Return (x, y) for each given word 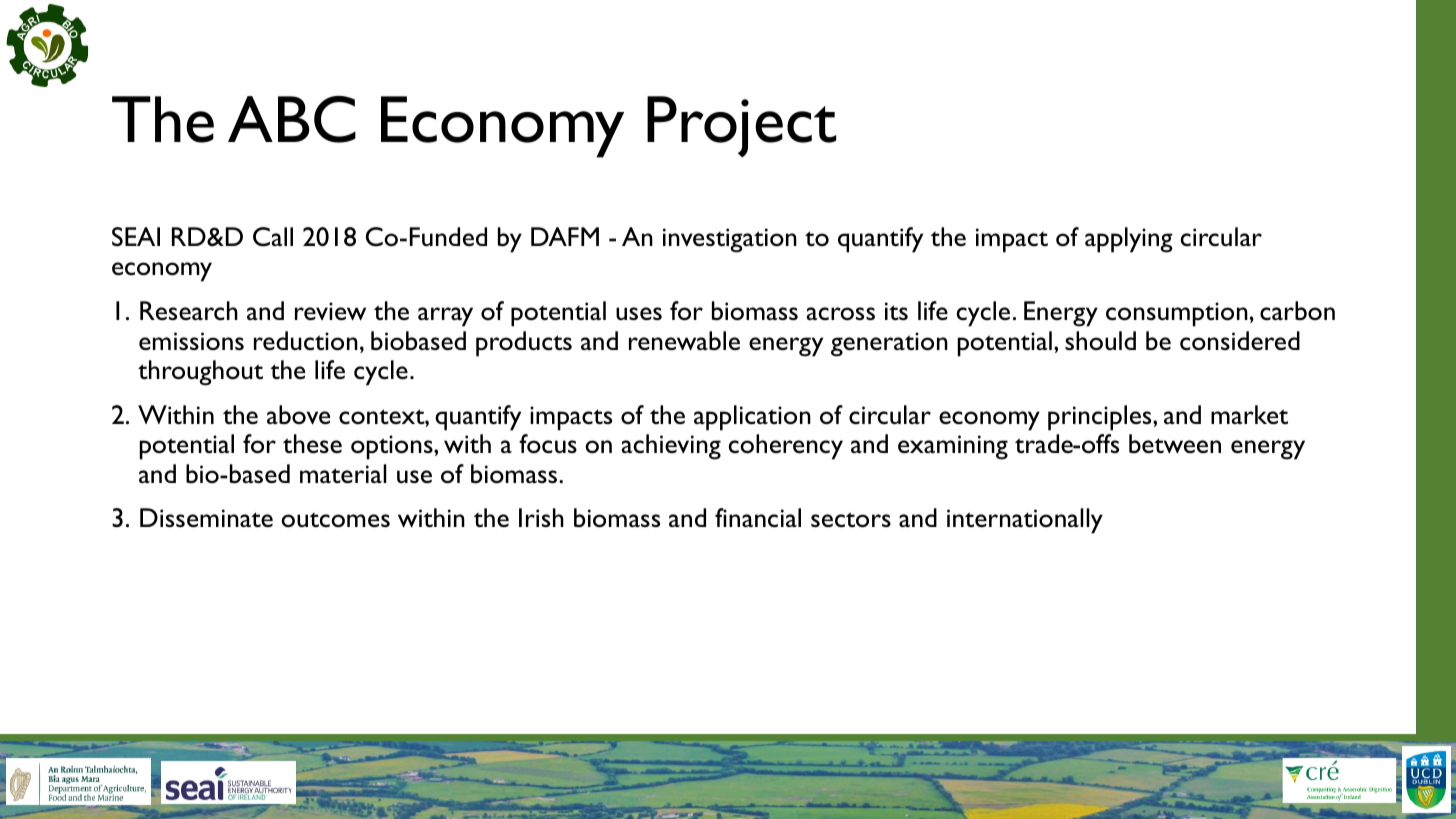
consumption (1177, 314)
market (1249, 414)
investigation (730, 240)
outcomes (335, 520)
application (752, 418)
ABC (292, 119)
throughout (200, 373)
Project (741, 126)
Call (273, 237)
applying (1129, 240)
